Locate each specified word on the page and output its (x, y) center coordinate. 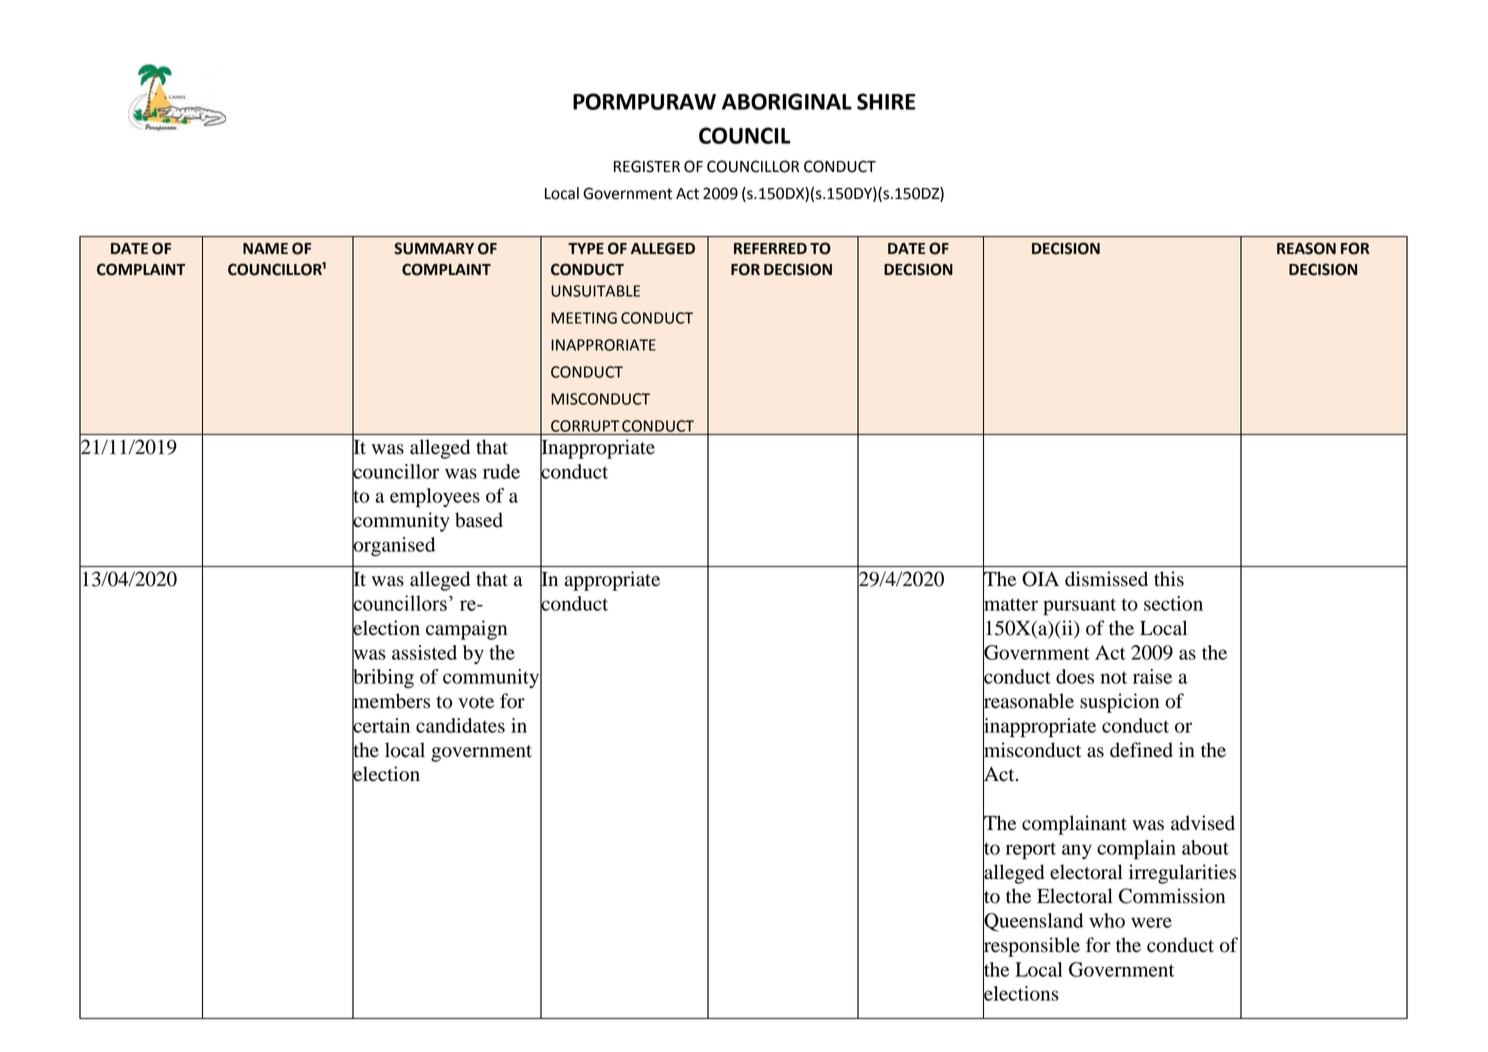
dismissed (1106, 579)
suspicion (1119, 703)
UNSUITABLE (595, 291)
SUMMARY (434, 248)
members (391, 701)
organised (393, 546)
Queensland (1033, 922)
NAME (265, 248)
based (479, 520)
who (1107, 920)
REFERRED (770, 248)
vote (476, 702)
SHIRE (886, 101)
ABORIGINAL (787, 101)
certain (381, 725)
